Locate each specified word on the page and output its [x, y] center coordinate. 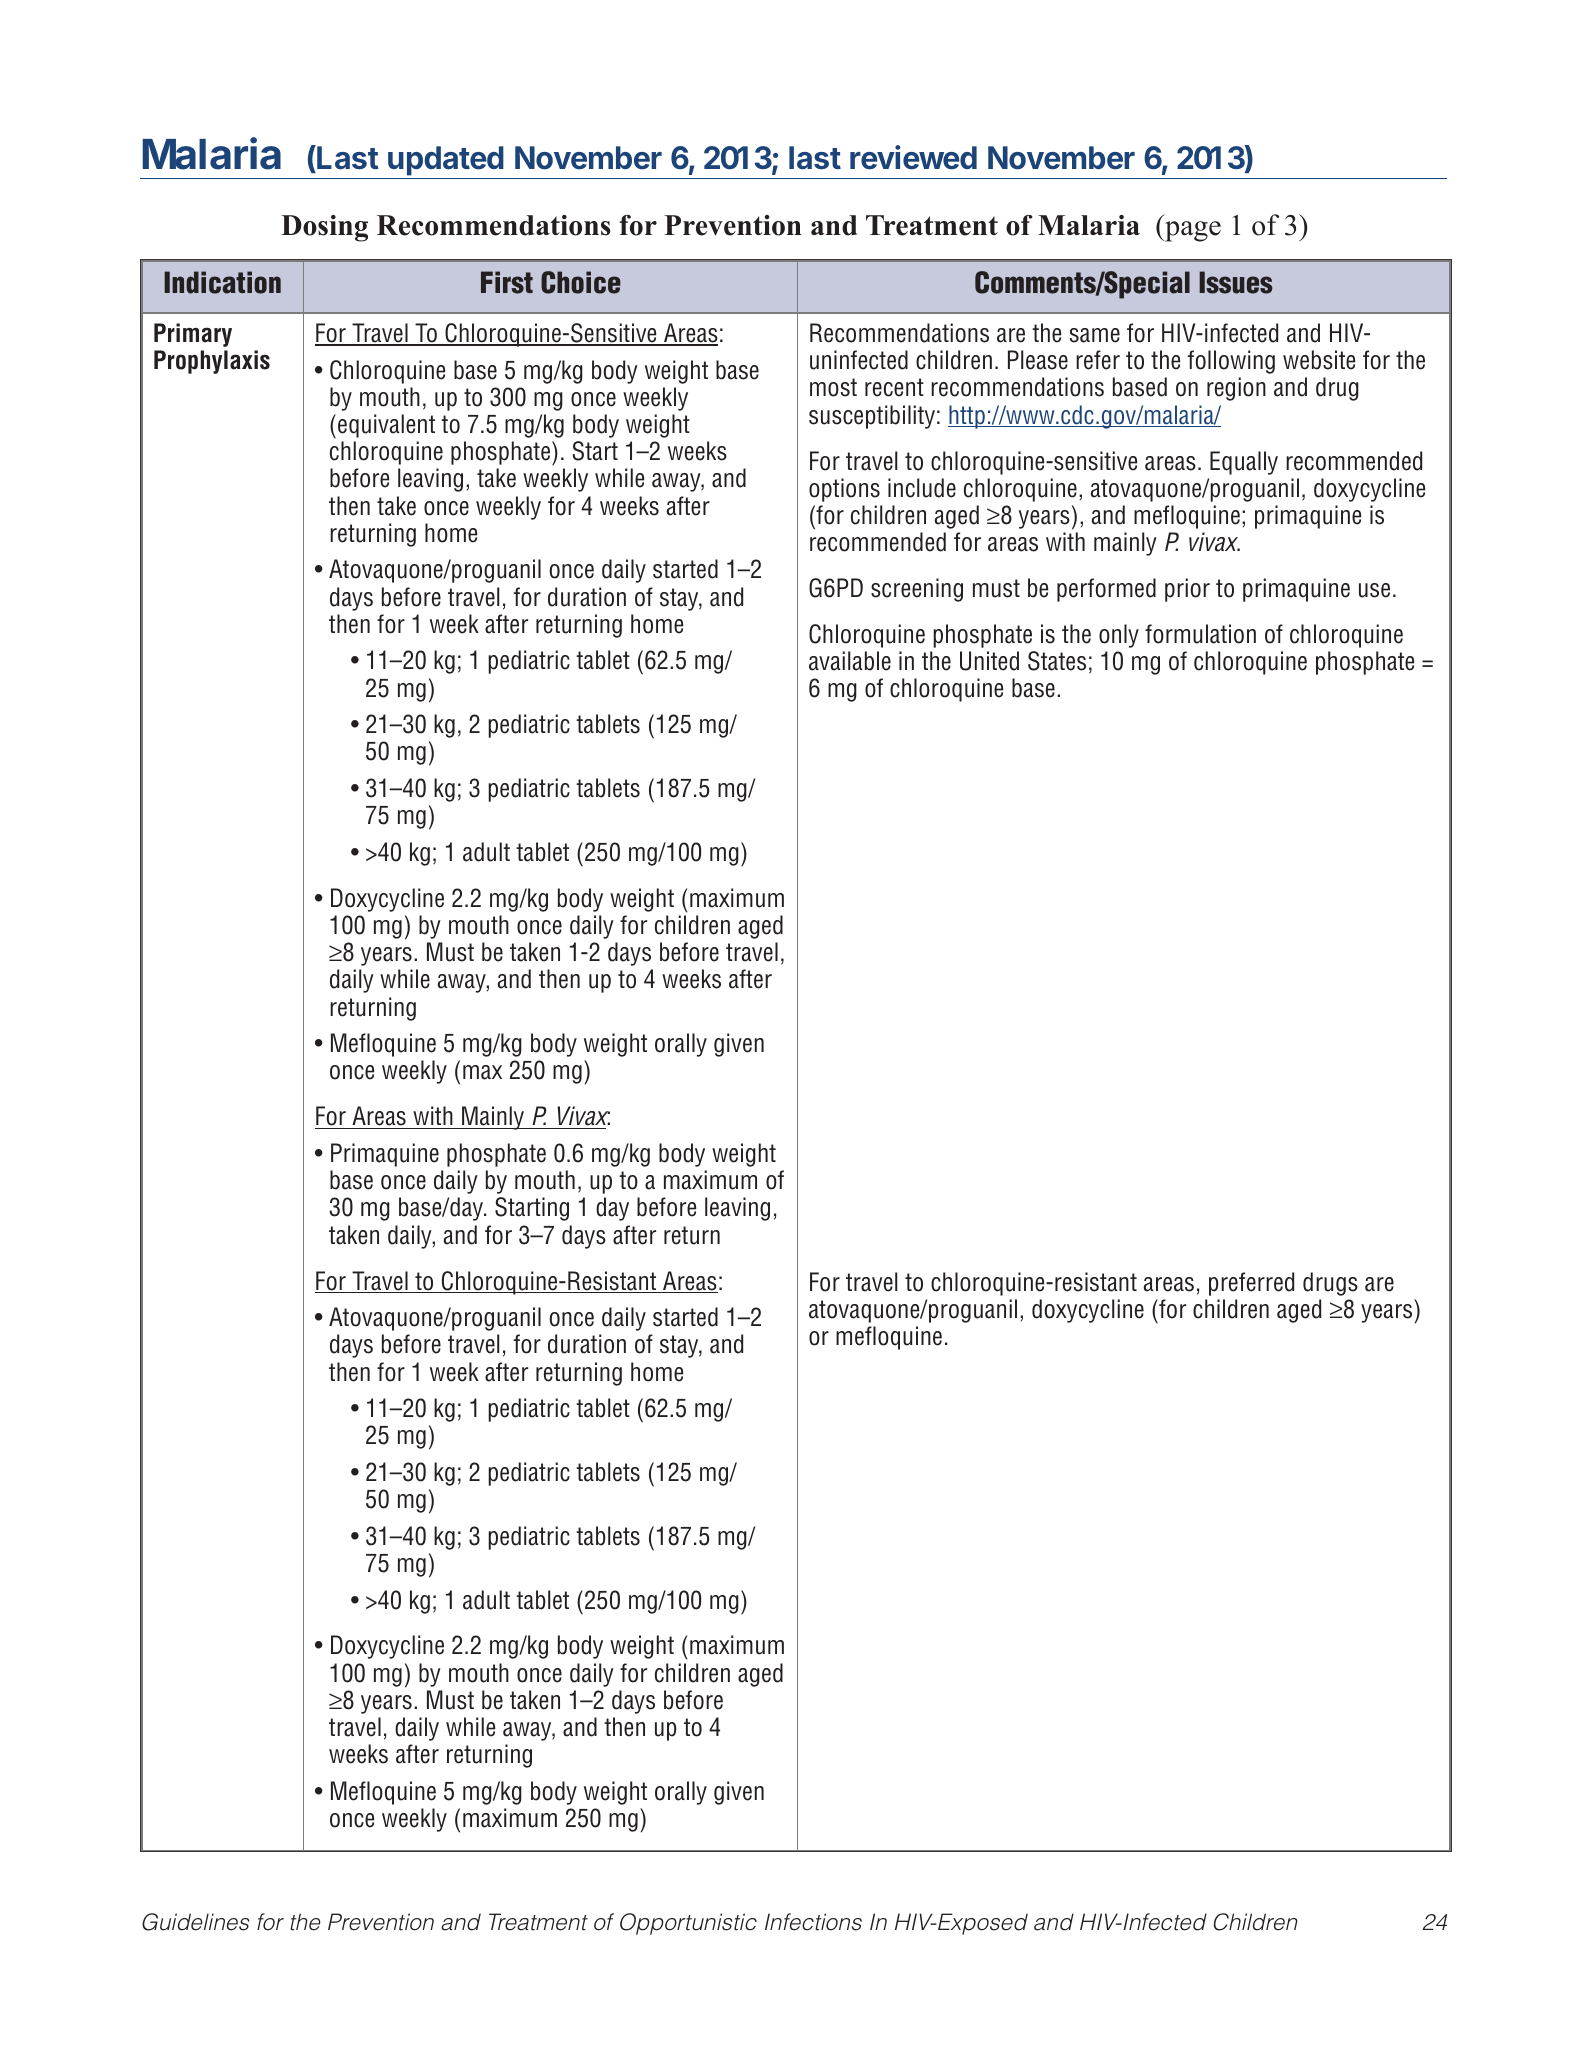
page [1192, 231]
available [850, 661]
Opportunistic [688, 1924]
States [1057, 661]
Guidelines [195, 1922]
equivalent [386, 426]
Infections [813, 1922]
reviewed [913, 157]
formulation [1200, 634]
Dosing [324, 228]
